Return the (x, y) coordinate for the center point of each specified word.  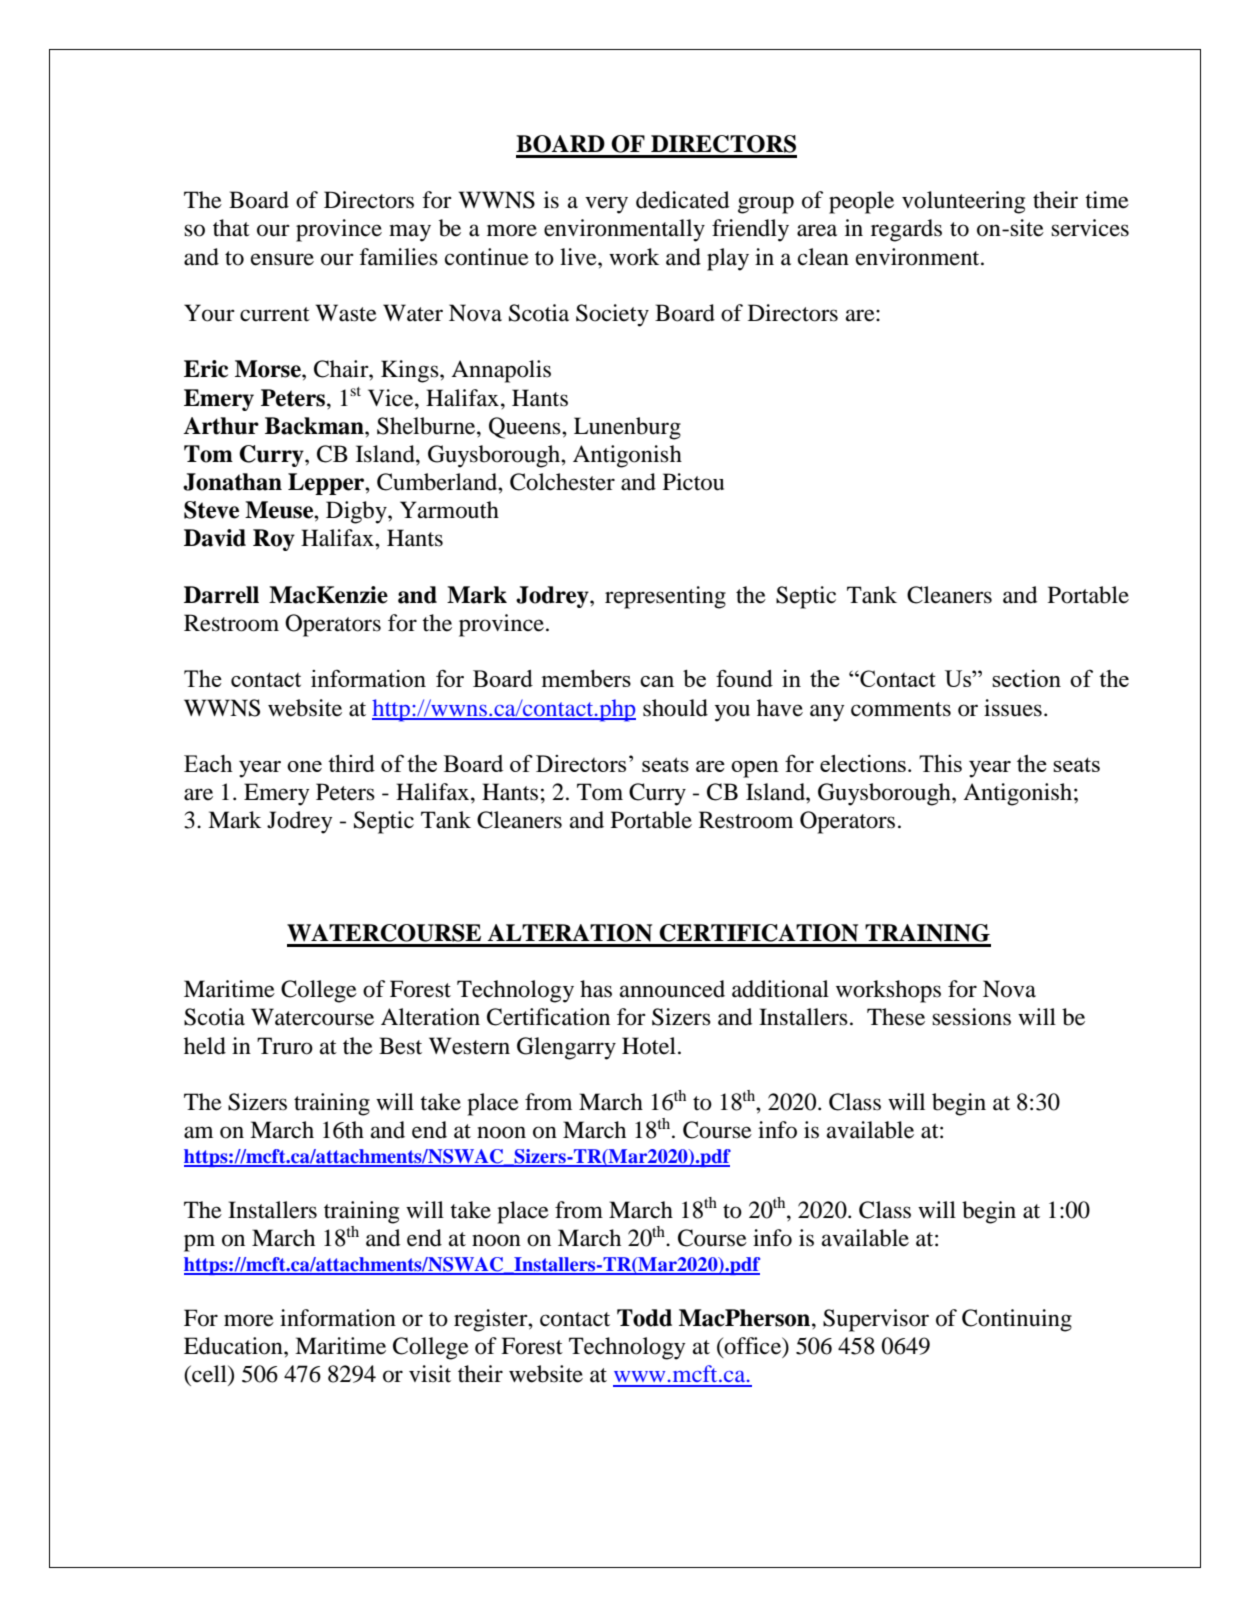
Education (234, 1346)
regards (906, 230)
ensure (282, 259)
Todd (644, 1318)
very (606, 205)
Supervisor (876, 1320)
